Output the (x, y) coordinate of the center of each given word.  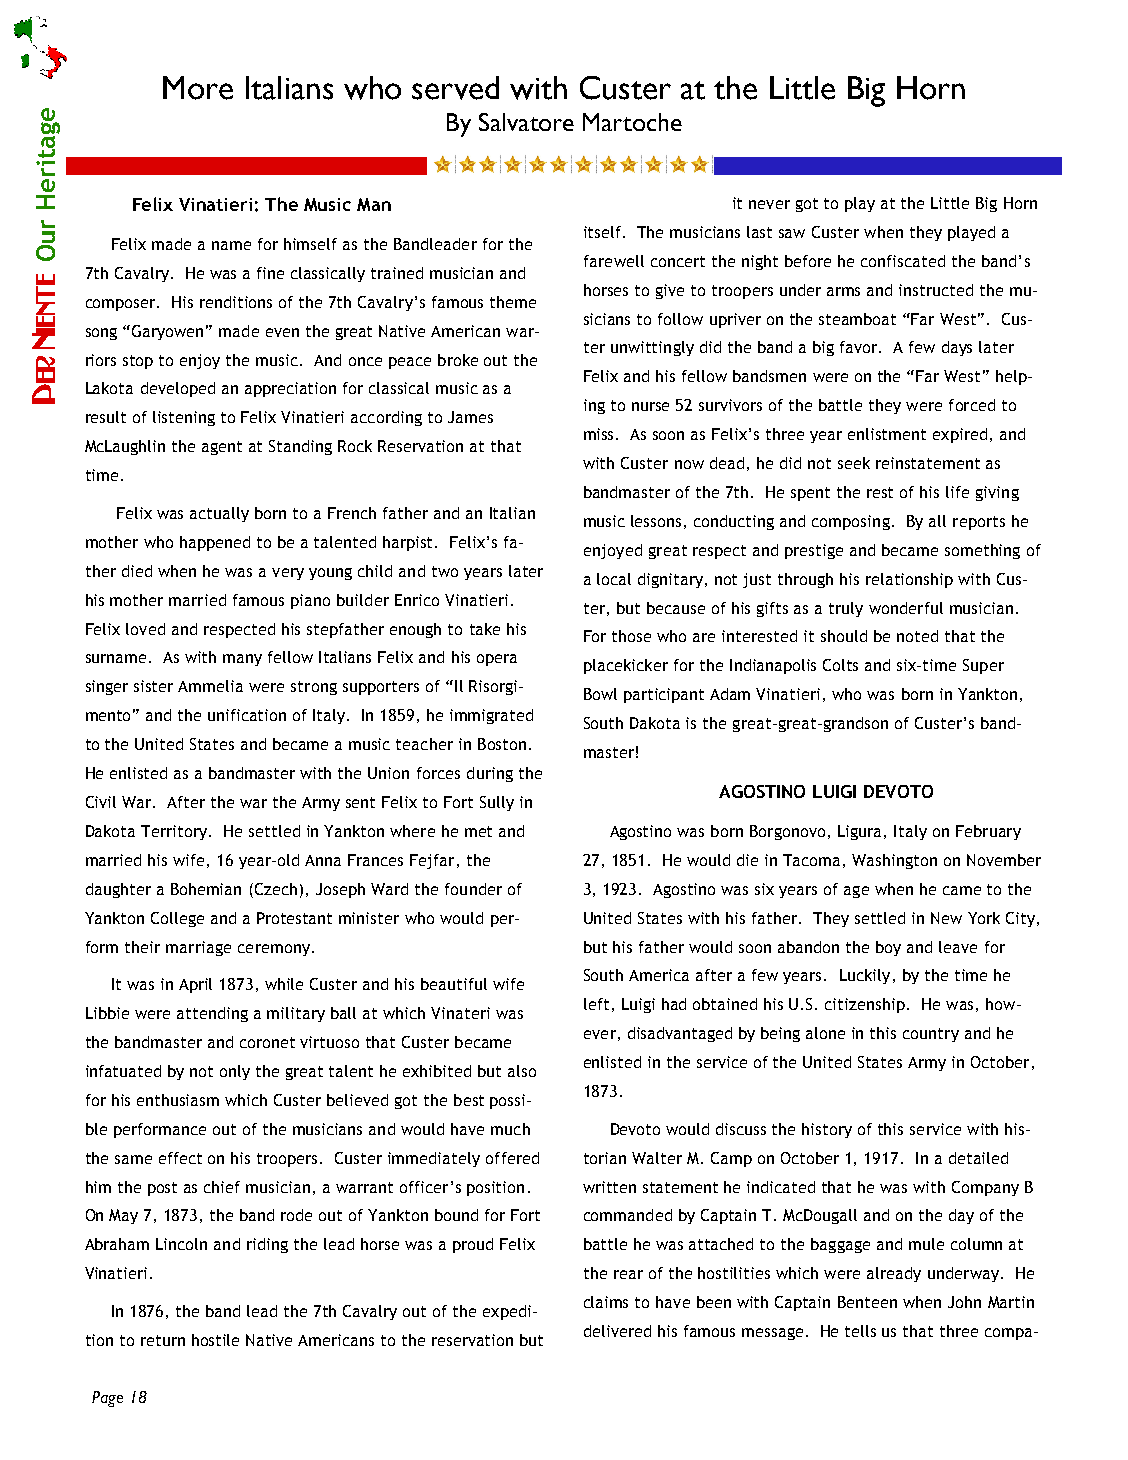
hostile (215, 1340)
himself (310, 244)
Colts (840, 665)
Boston (502, 744)
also (522, 1071)
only (235, 1072)
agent (222, 448)
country (931, 1035)
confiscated (903, 261)
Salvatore (526, 122)
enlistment (887, 434)
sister (153, 686)
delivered (617, 1331)
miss (600, 434)
